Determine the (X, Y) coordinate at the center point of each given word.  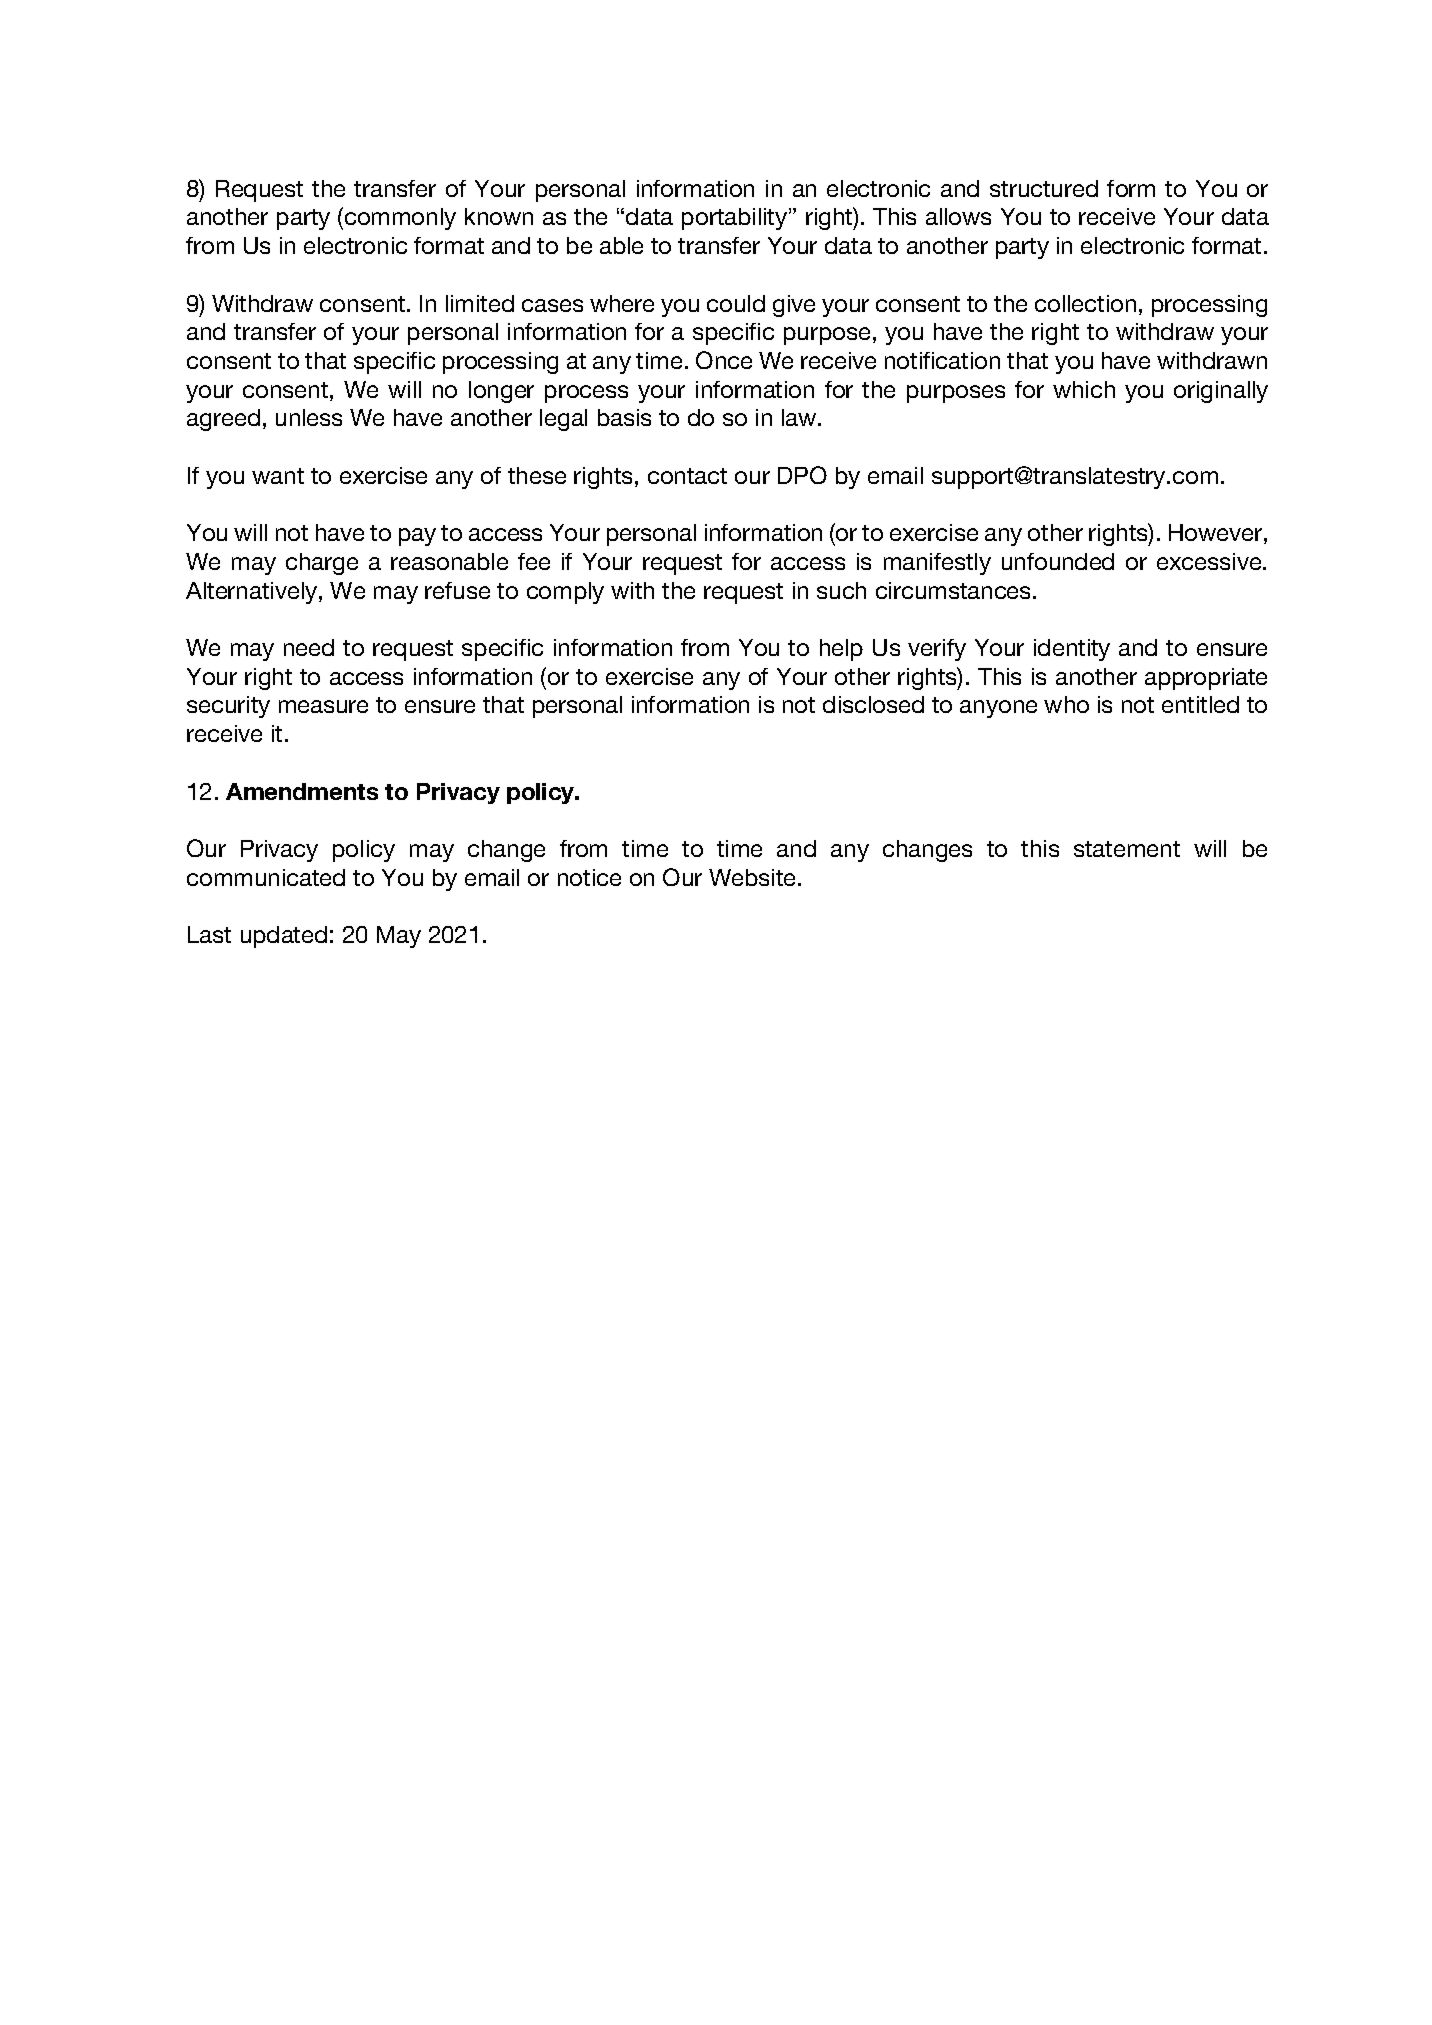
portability (736, 219)
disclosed (873, 704)
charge (322, 564)
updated (284, 937)
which (1084, 389)
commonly (400, 219)
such (841, 590)
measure (323, 706)
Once (724, 360)
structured (1044, 188)
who (1066, 704)
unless (309, 417)
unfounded (1058, 561)
